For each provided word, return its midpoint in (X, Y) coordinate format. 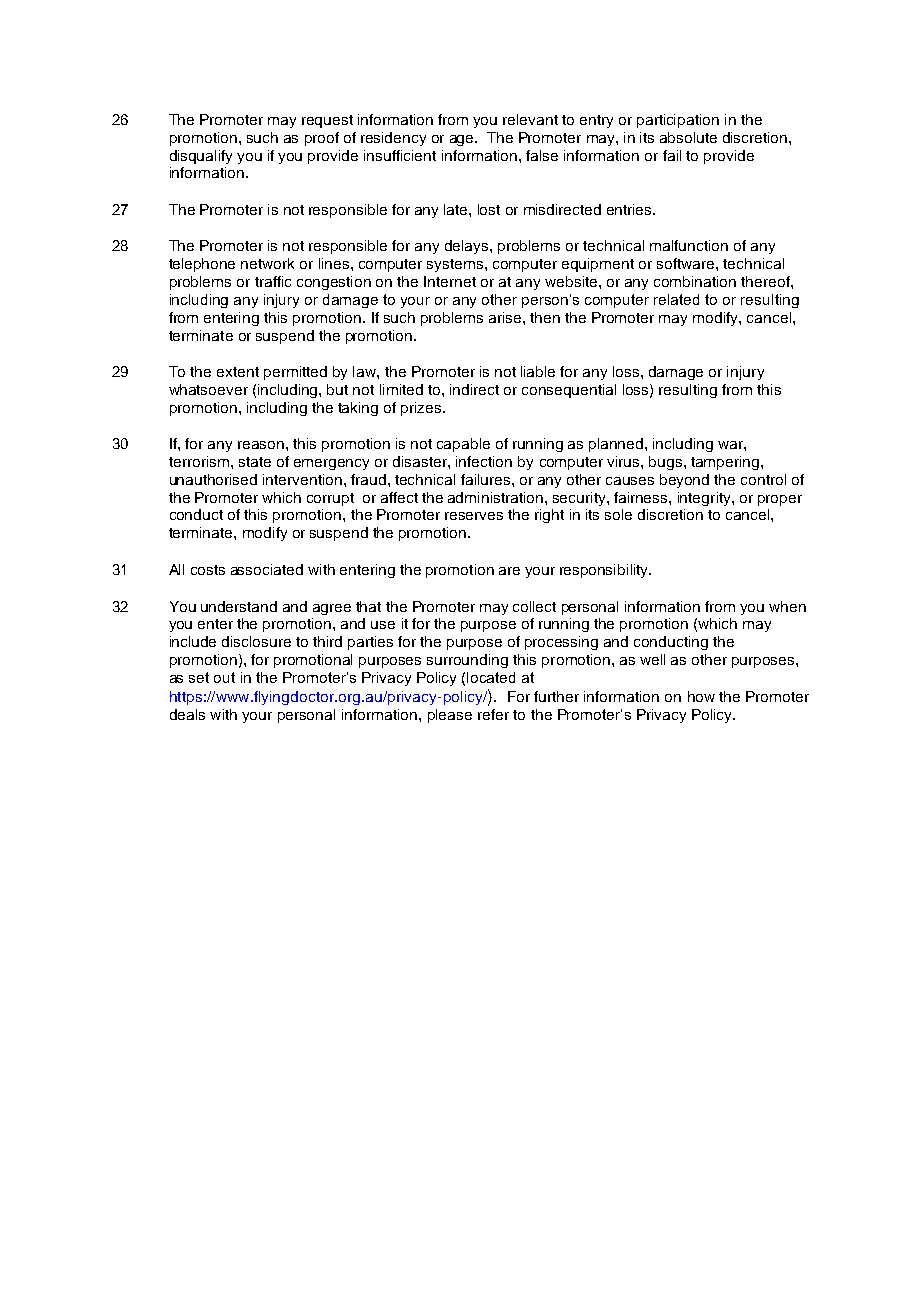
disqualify (201, 157)
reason (262, 445)
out (224, 677)
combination (695, 281)
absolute (688, 137)
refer (493, 714)
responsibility (605, 571)
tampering (726, 463)
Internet (450, 281)
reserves (474, 516)
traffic (273, 281)
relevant (530, 119)
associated (267, 569)
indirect (474, 389)
